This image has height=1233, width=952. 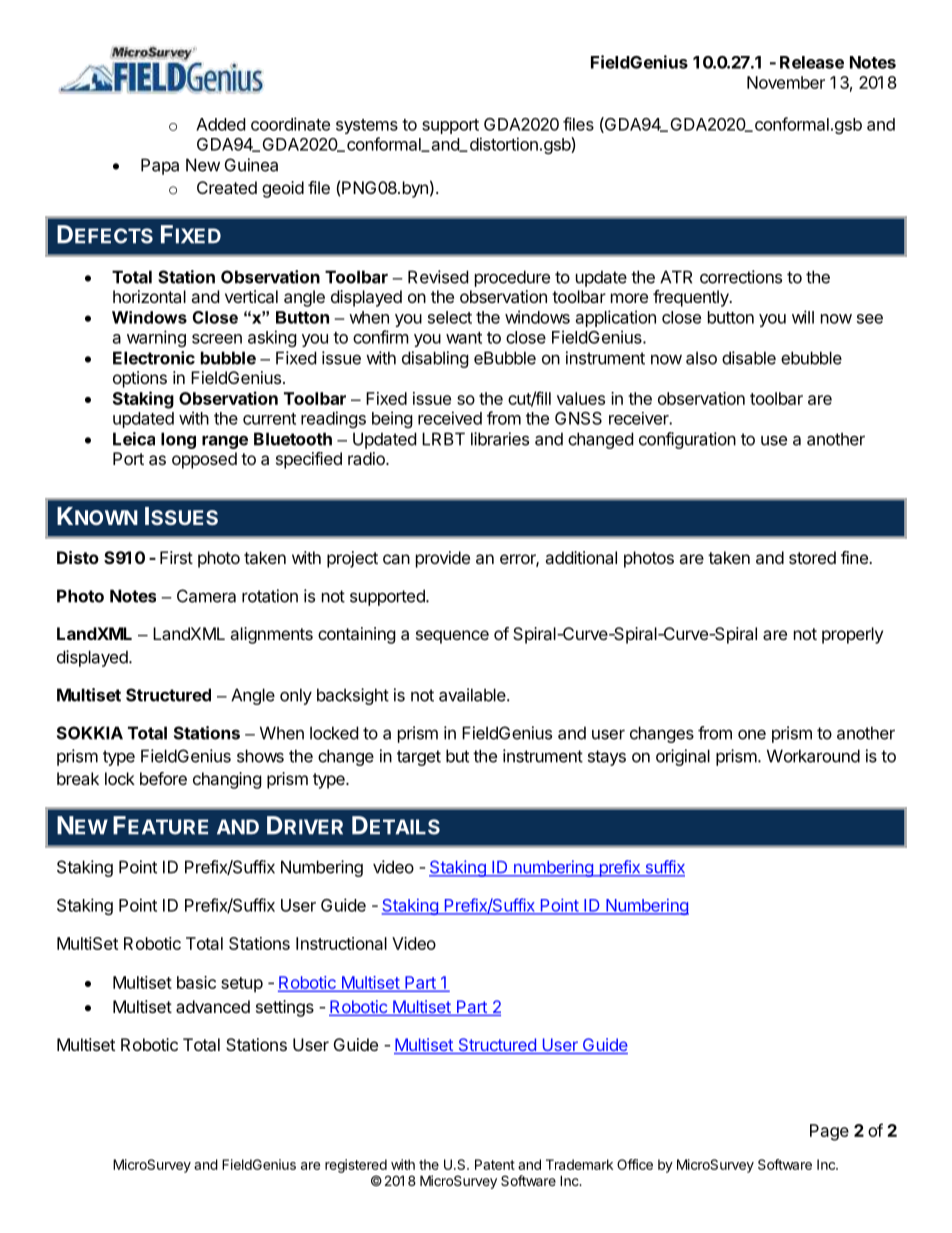 I want to click on before, so click(x=163, y=778).
